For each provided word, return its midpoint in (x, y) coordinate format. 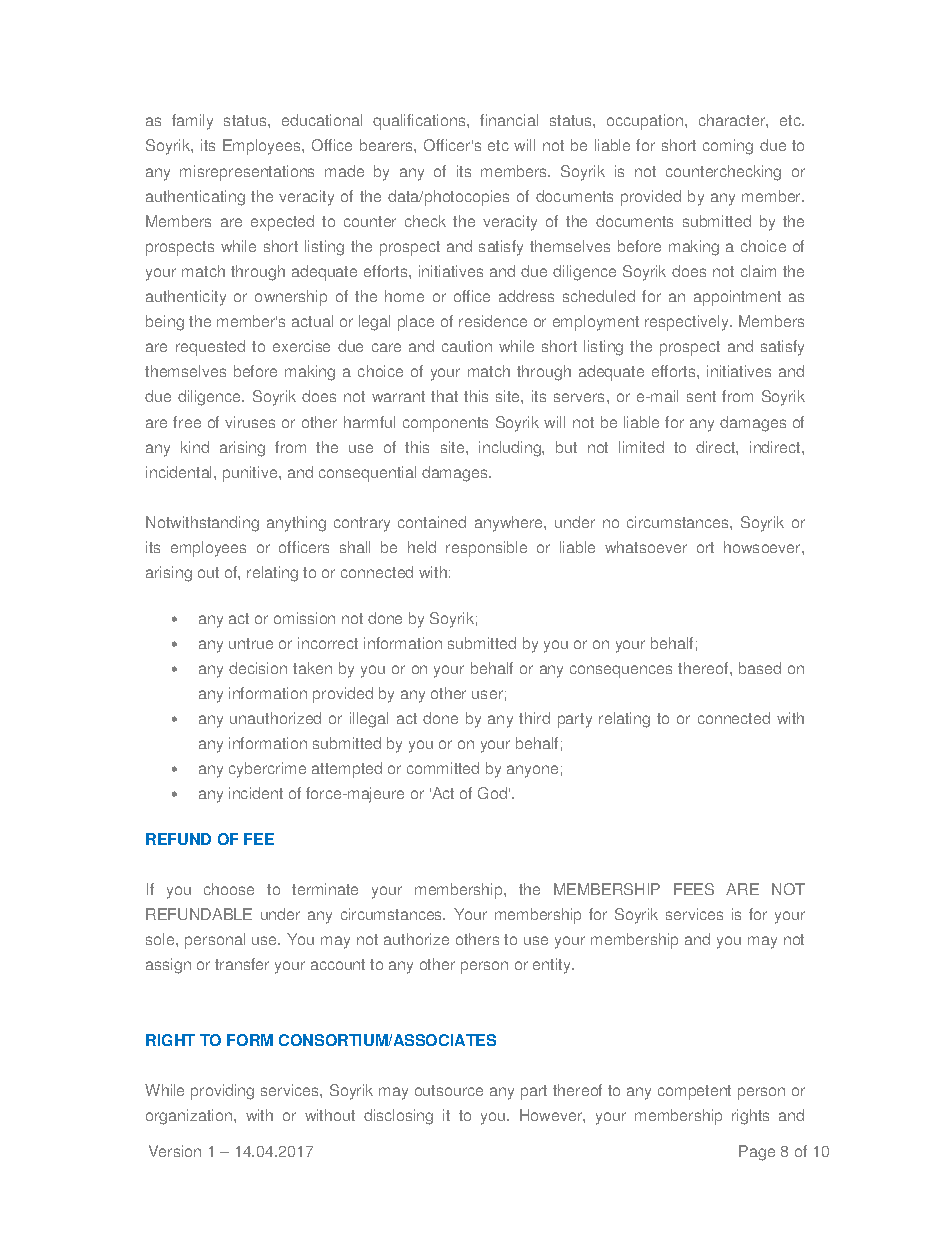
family (192, 122)
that (444, 396)
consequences (621, 671)
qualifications (420, 122)
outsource (449, 1090)
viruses (250, 422)
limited (641, 447)
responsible (486, 549)
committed (443, 768)
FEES (694, 889)
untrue (251, 643)
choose (229, 889)
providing (222, 1092)
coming (728, 147)
